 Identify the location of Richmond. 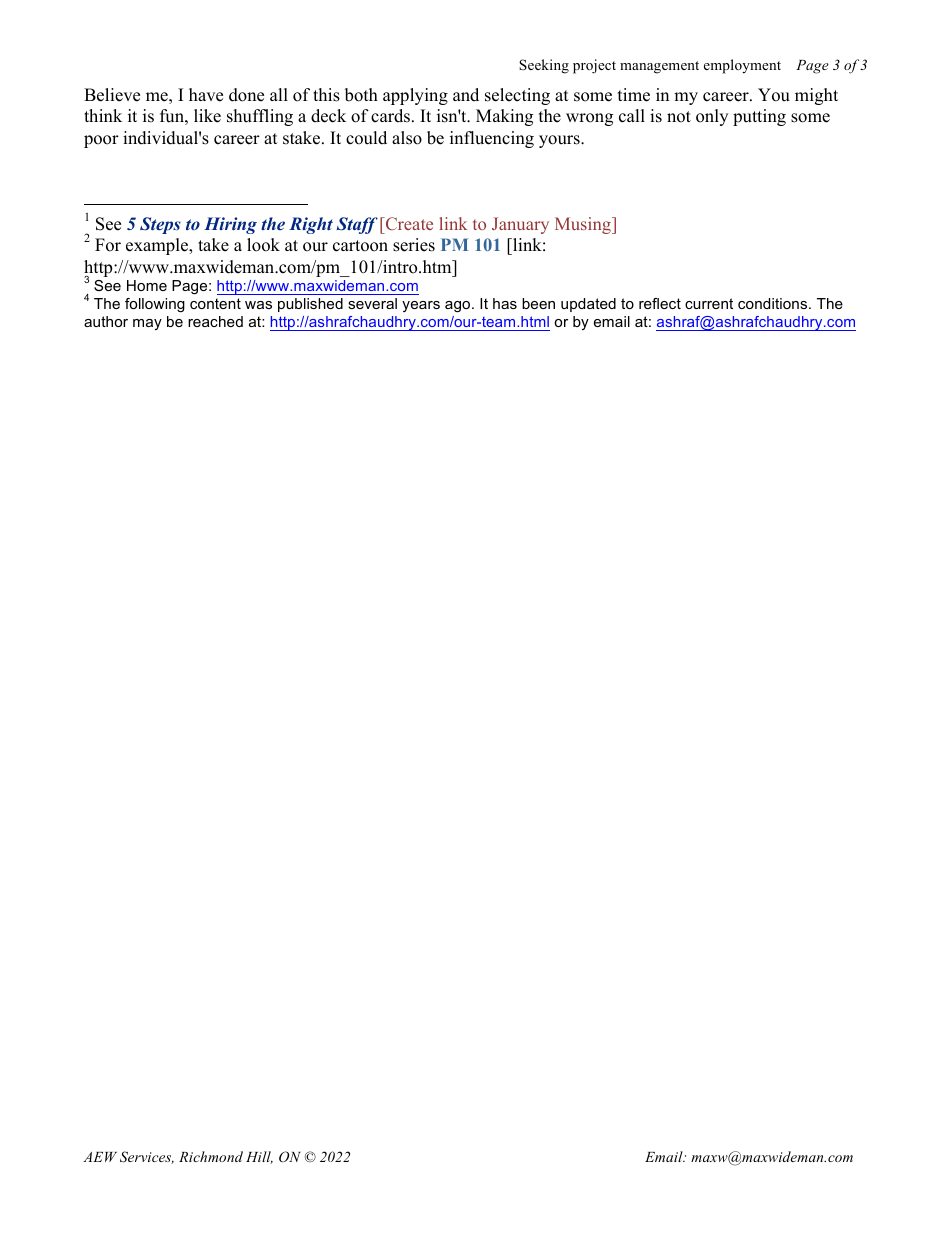
(211, 1156).
